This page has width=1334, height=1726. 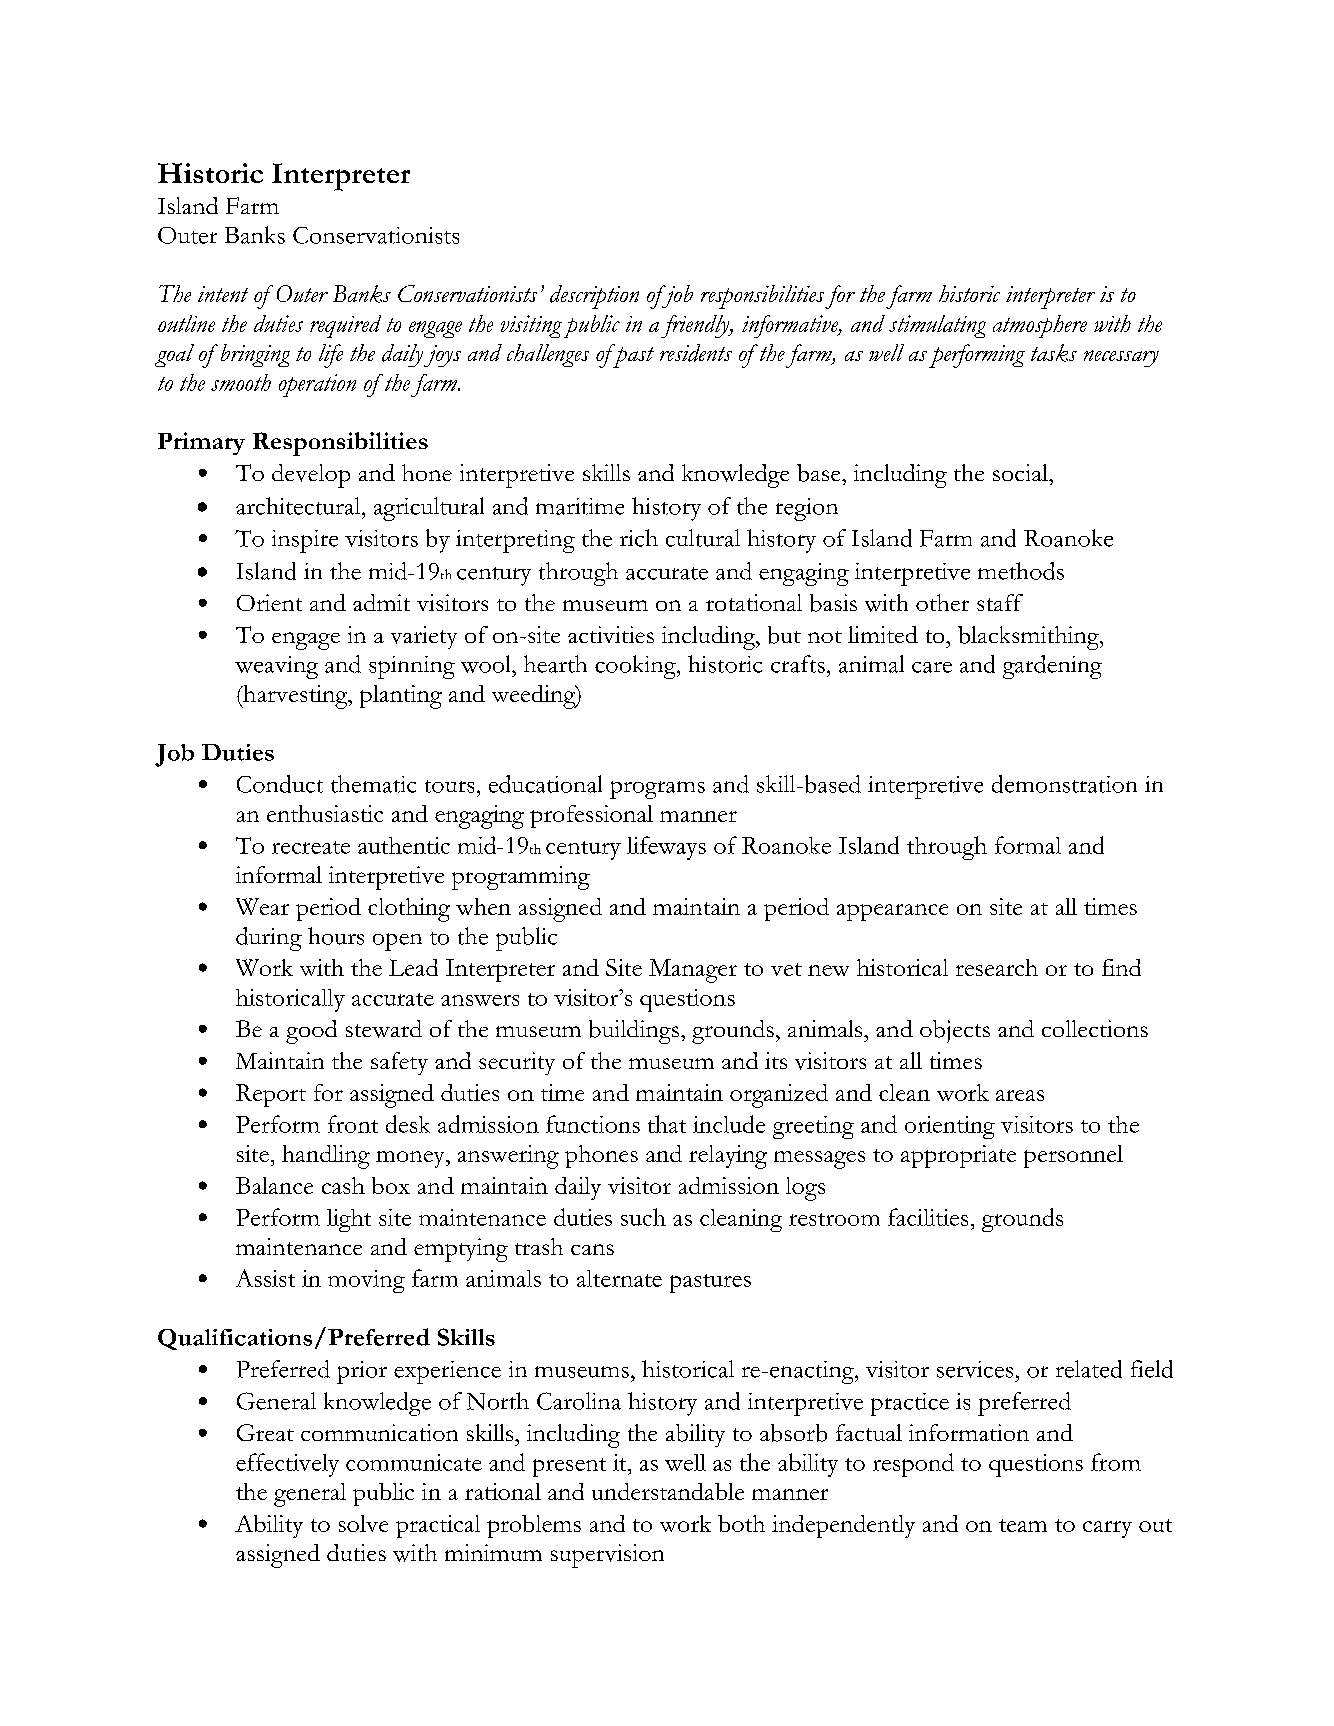 I want to click on solve, so click(x=363, y=1523).
